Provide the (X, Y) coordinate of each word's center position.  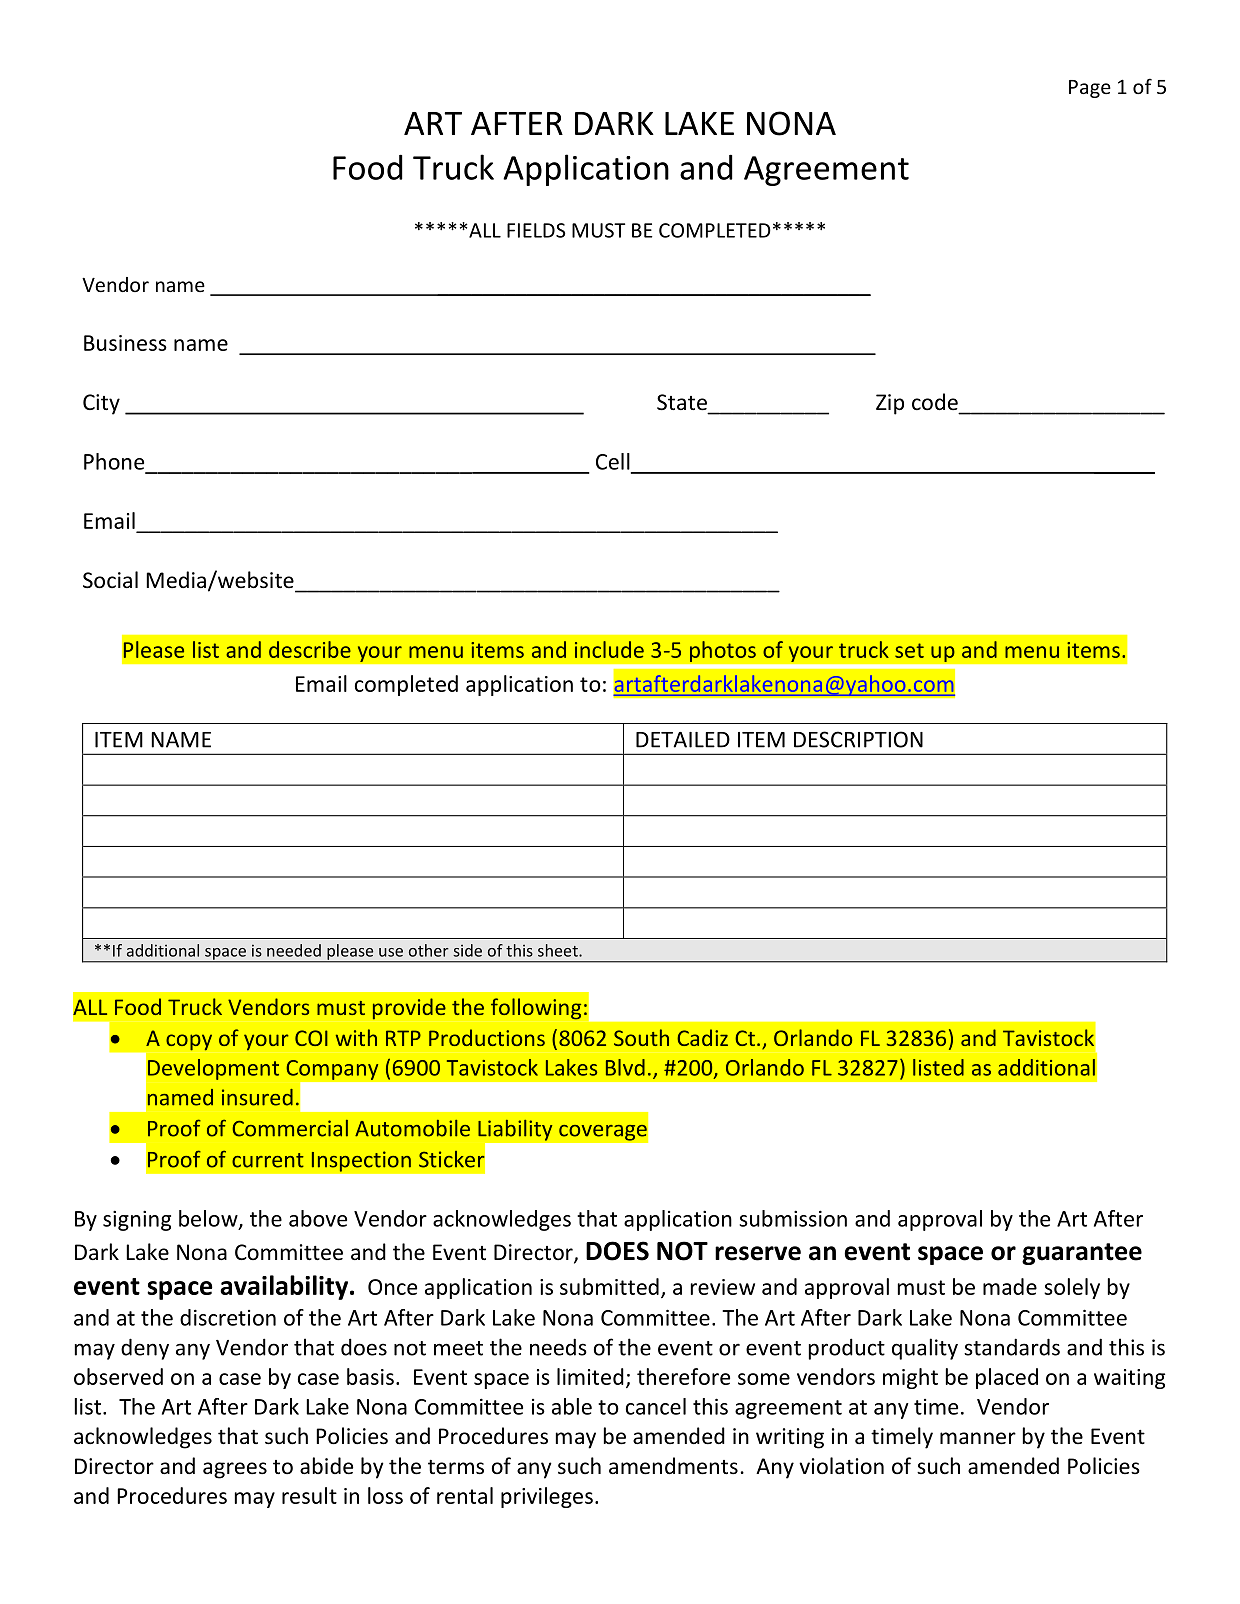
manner (978, 1438)
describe (310, 649)
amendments (673, 1466)
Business (125, 343)
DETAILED (683, 740)
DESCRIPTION (858, 739)
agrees (235, 1470)
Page (1090, 89)
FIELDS (536, 230)
